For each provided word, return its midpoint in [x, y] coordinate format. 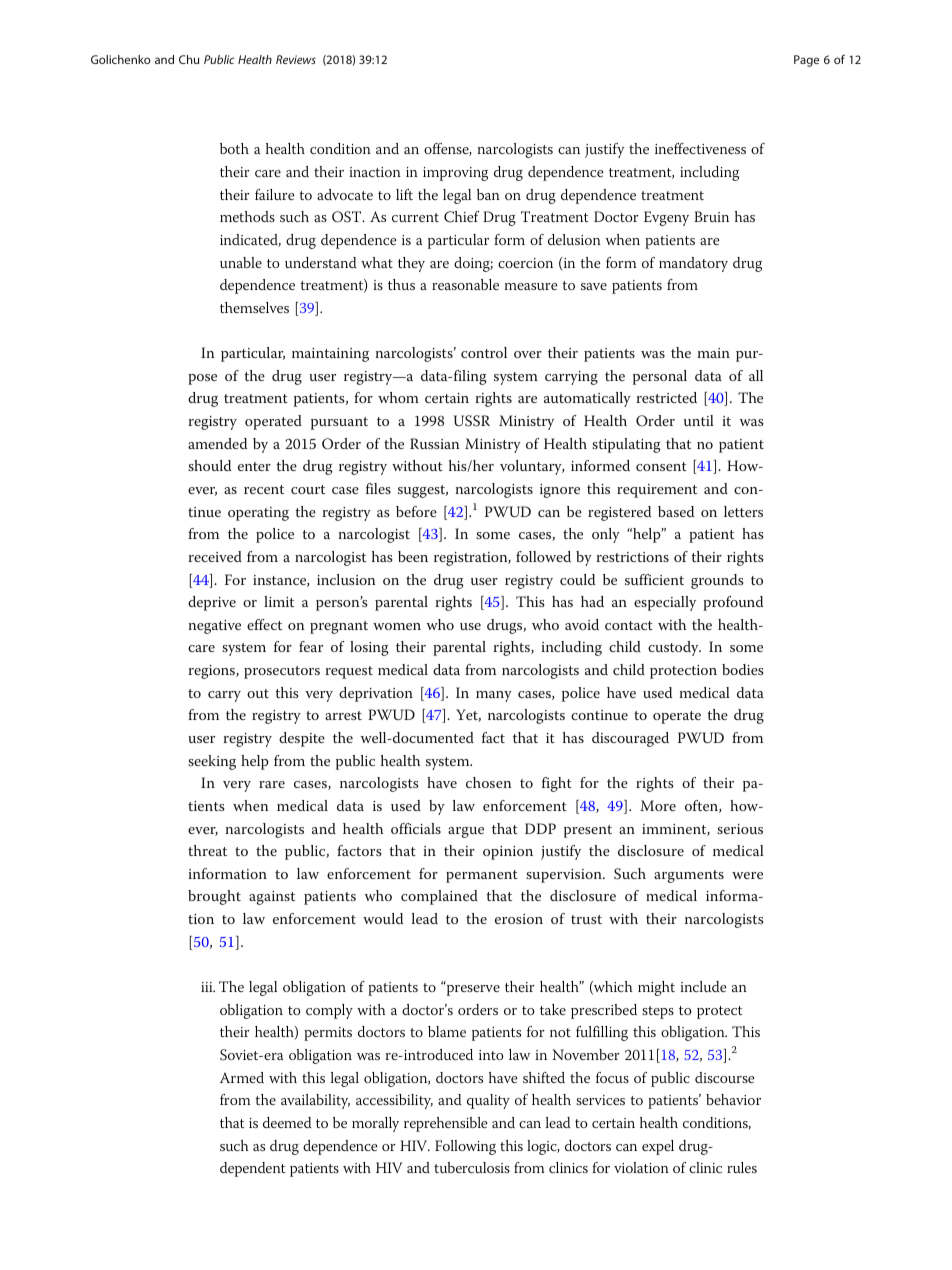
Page [806, 61]
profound [733, 603]
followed [543, 556]
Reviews [296, 59]
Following [465, 1147]
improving [455, 174]
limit [279, 601]
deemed [287, 1122]
